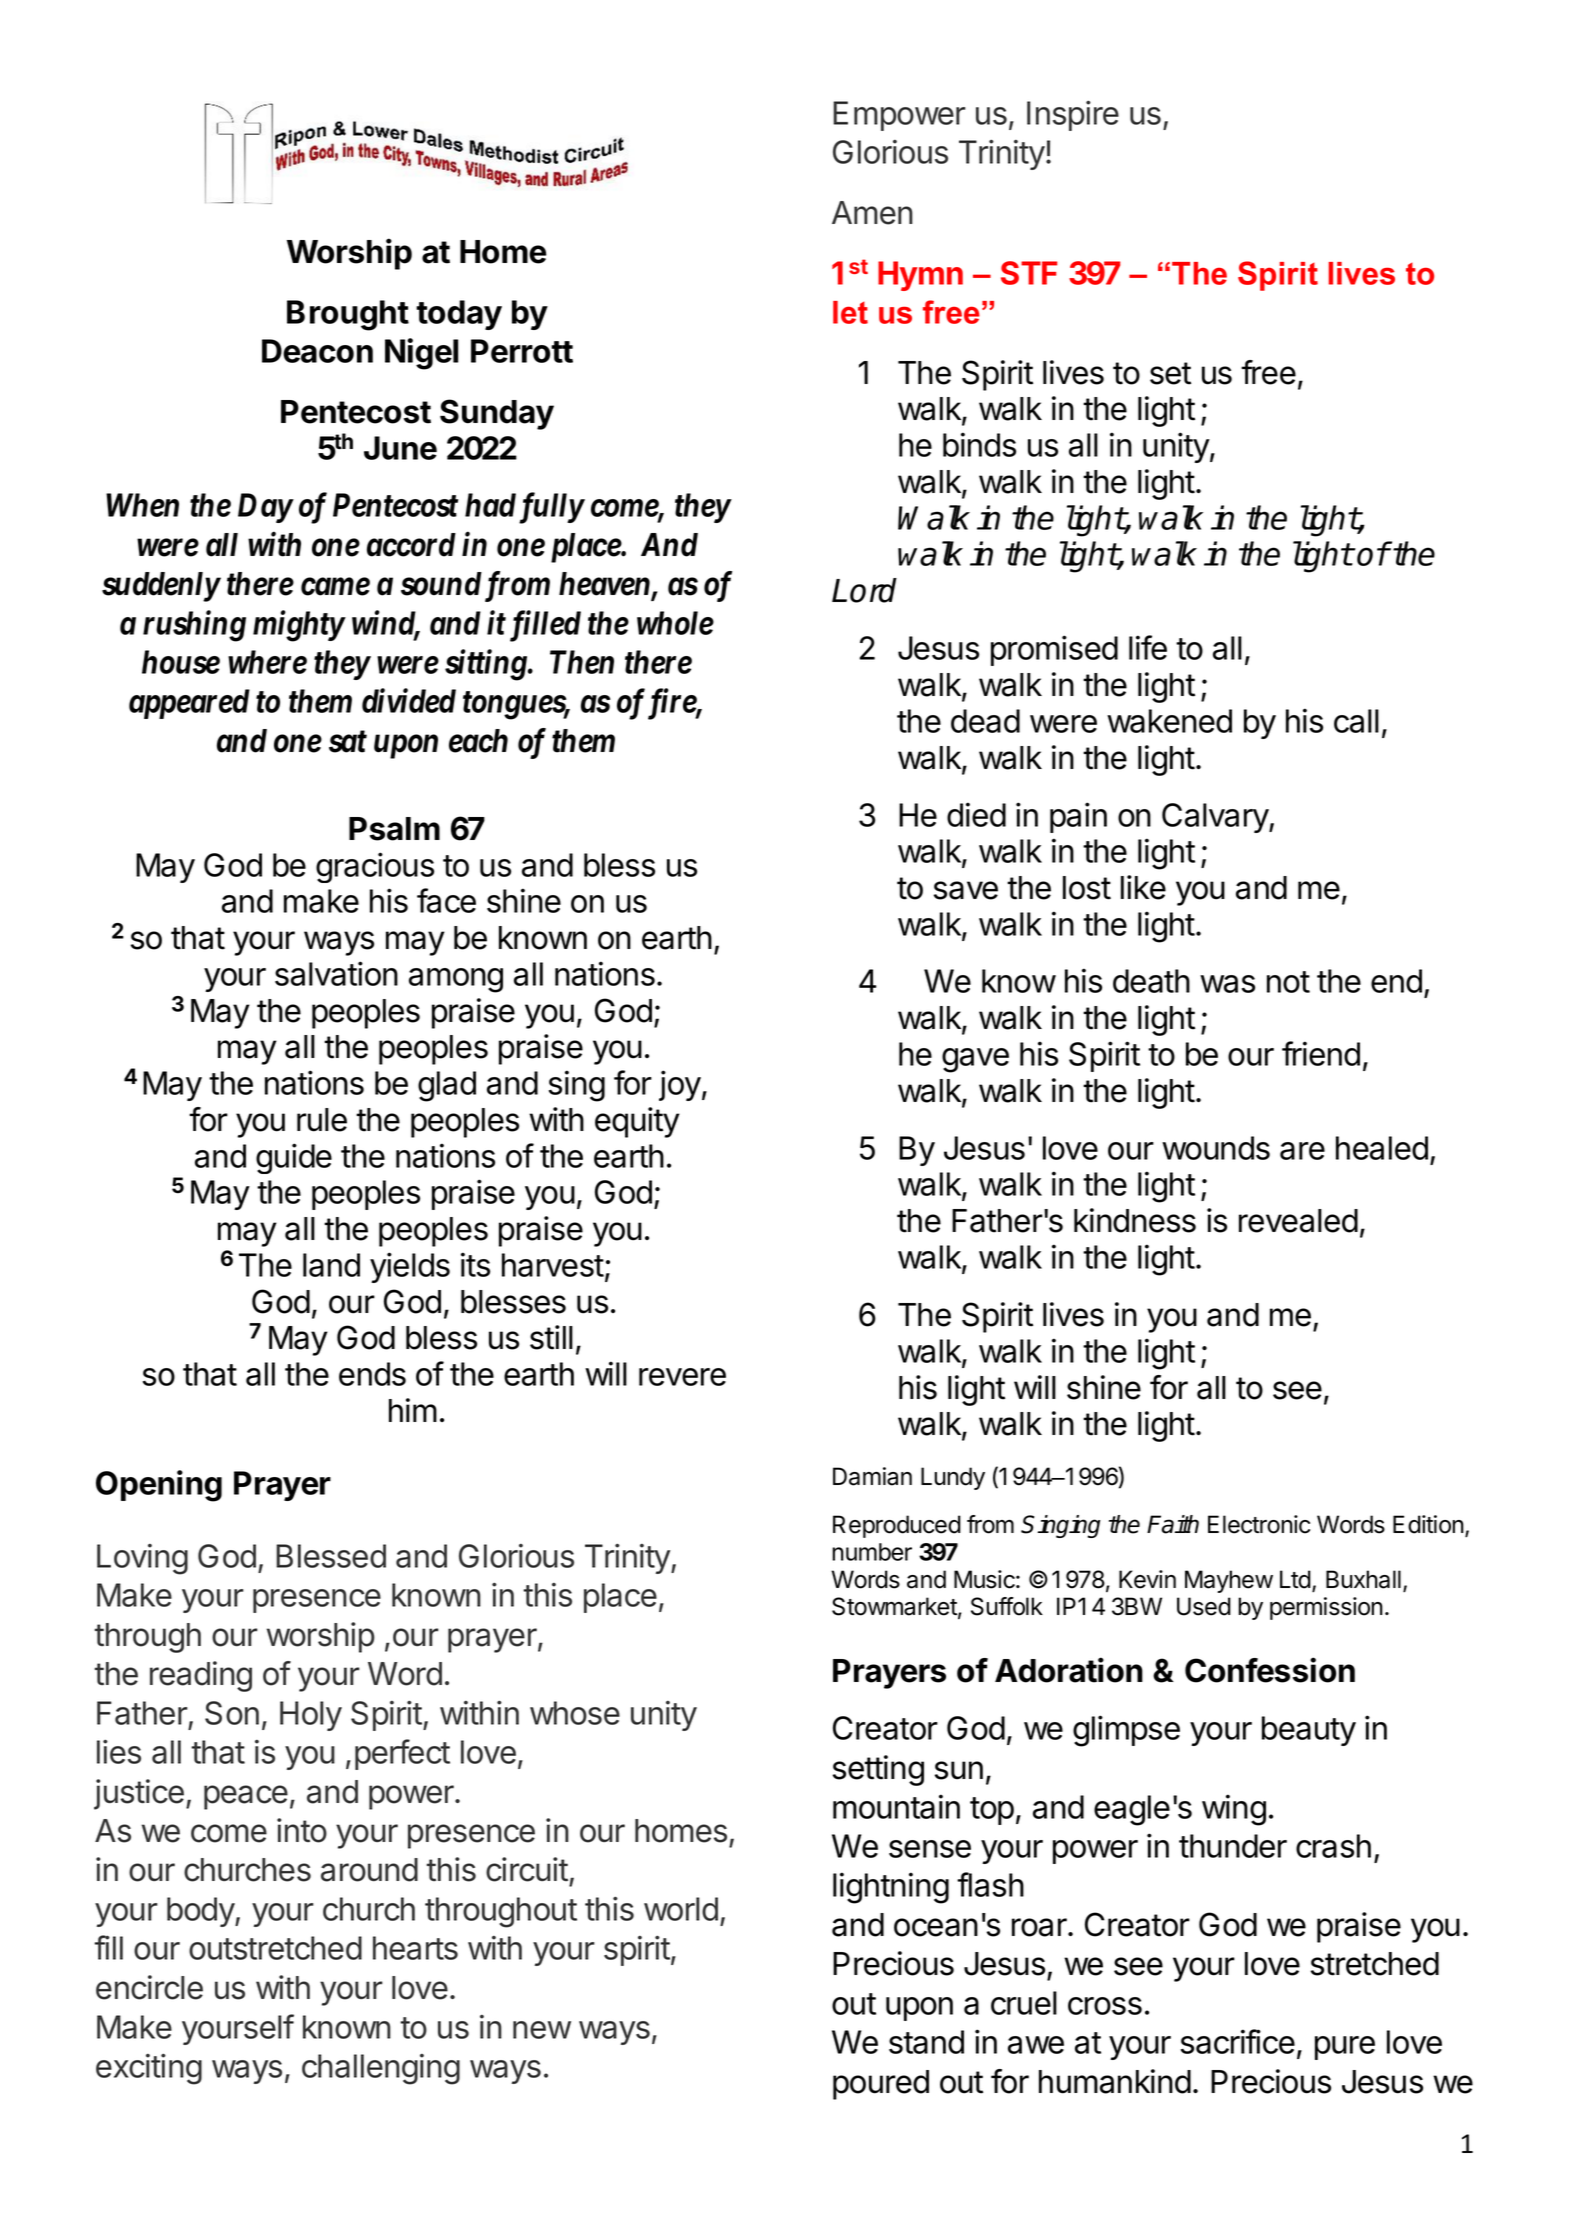 Image resolution: width=1569 pixels, height=2219 pixels. I want to click on Inspire, so click(1073, 115).
